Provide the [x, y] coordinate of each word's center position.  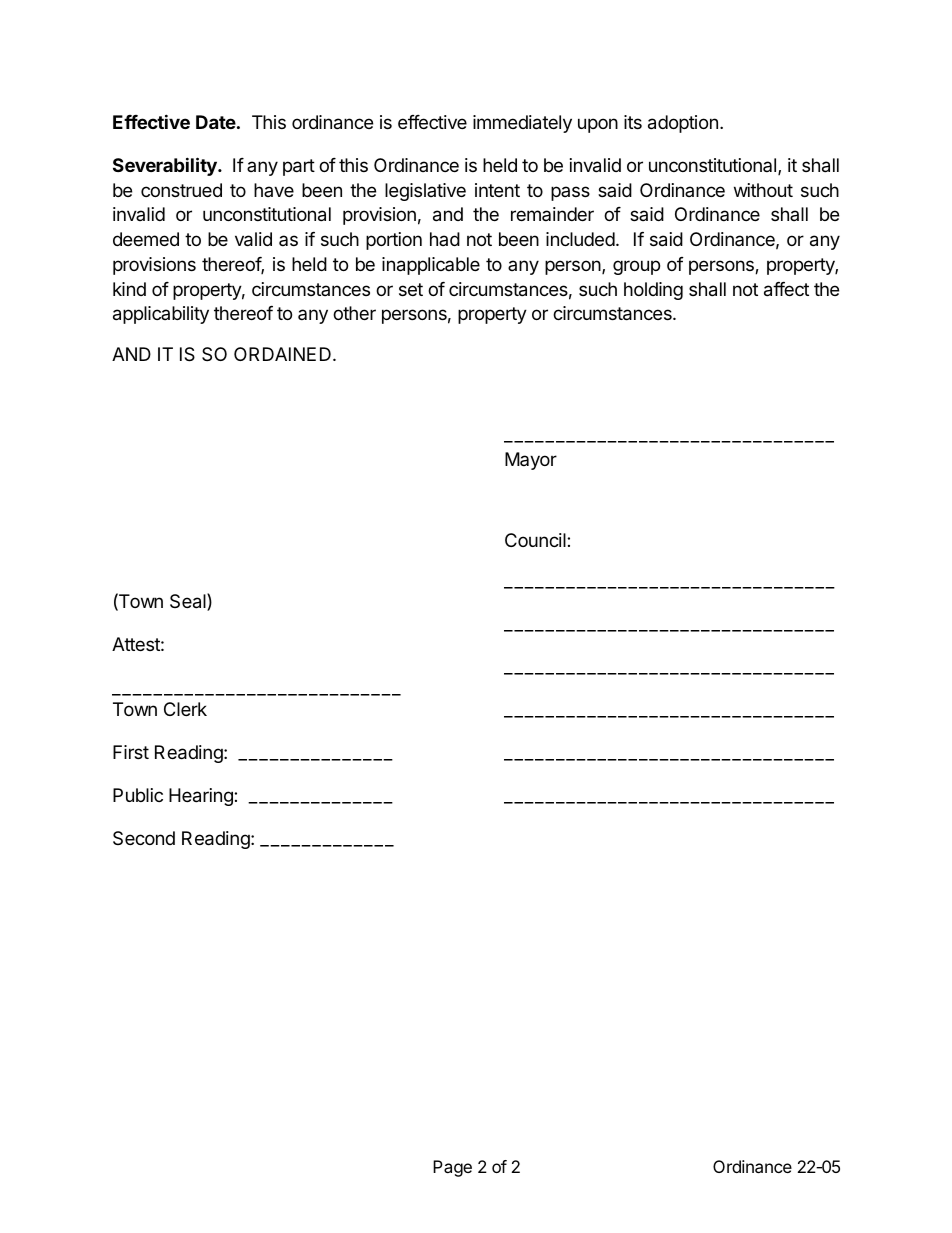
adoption [683, 124]
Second [144, 838]
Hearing [202, 797]
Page [452, 1168]
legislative [425, 192]
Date [216, 122]
